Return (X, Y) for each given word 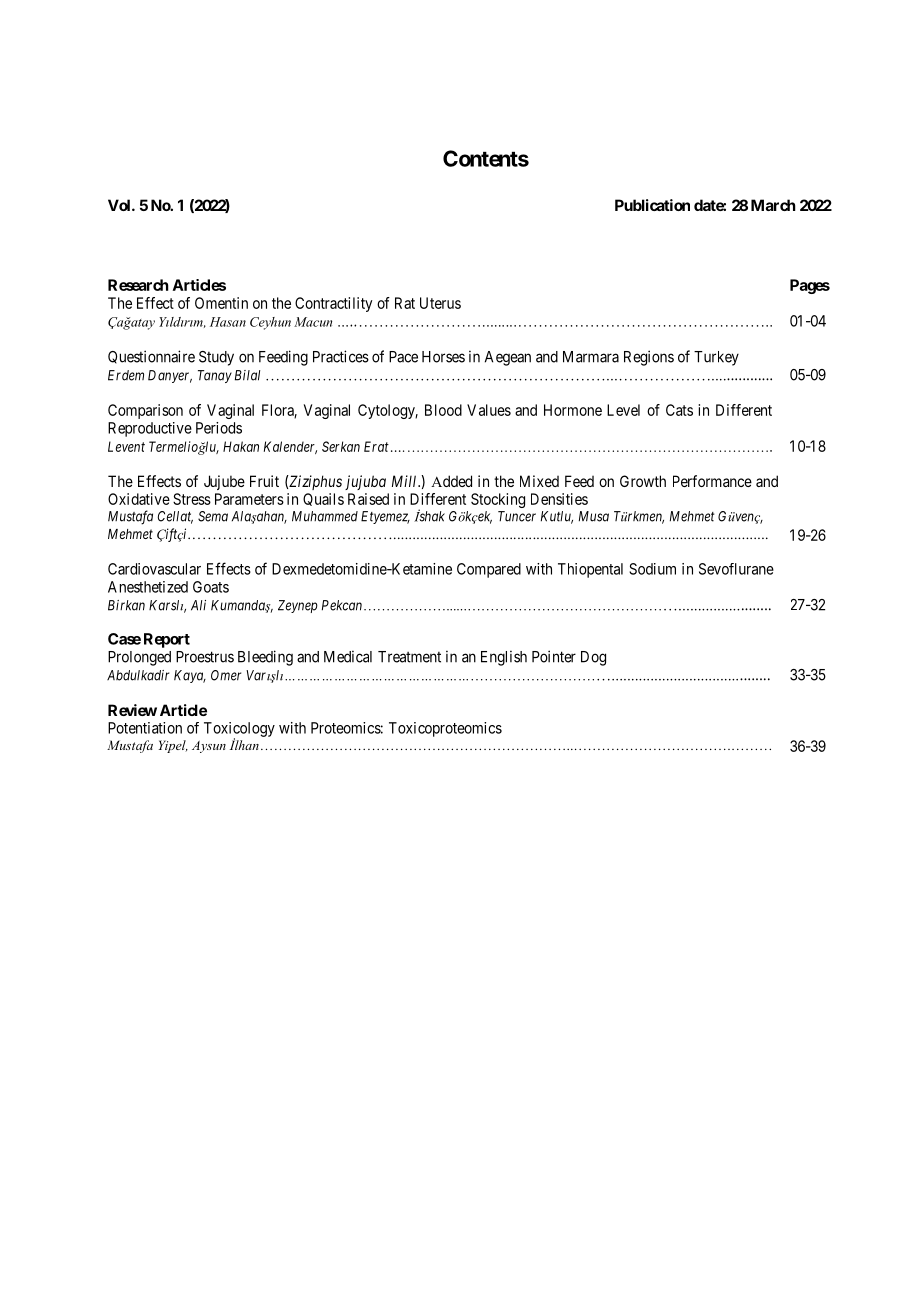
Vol (120, 205)
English (504, 658)
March (773, 205)
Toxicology (239, 730)
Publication (652, 205)
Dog (593, 658)
